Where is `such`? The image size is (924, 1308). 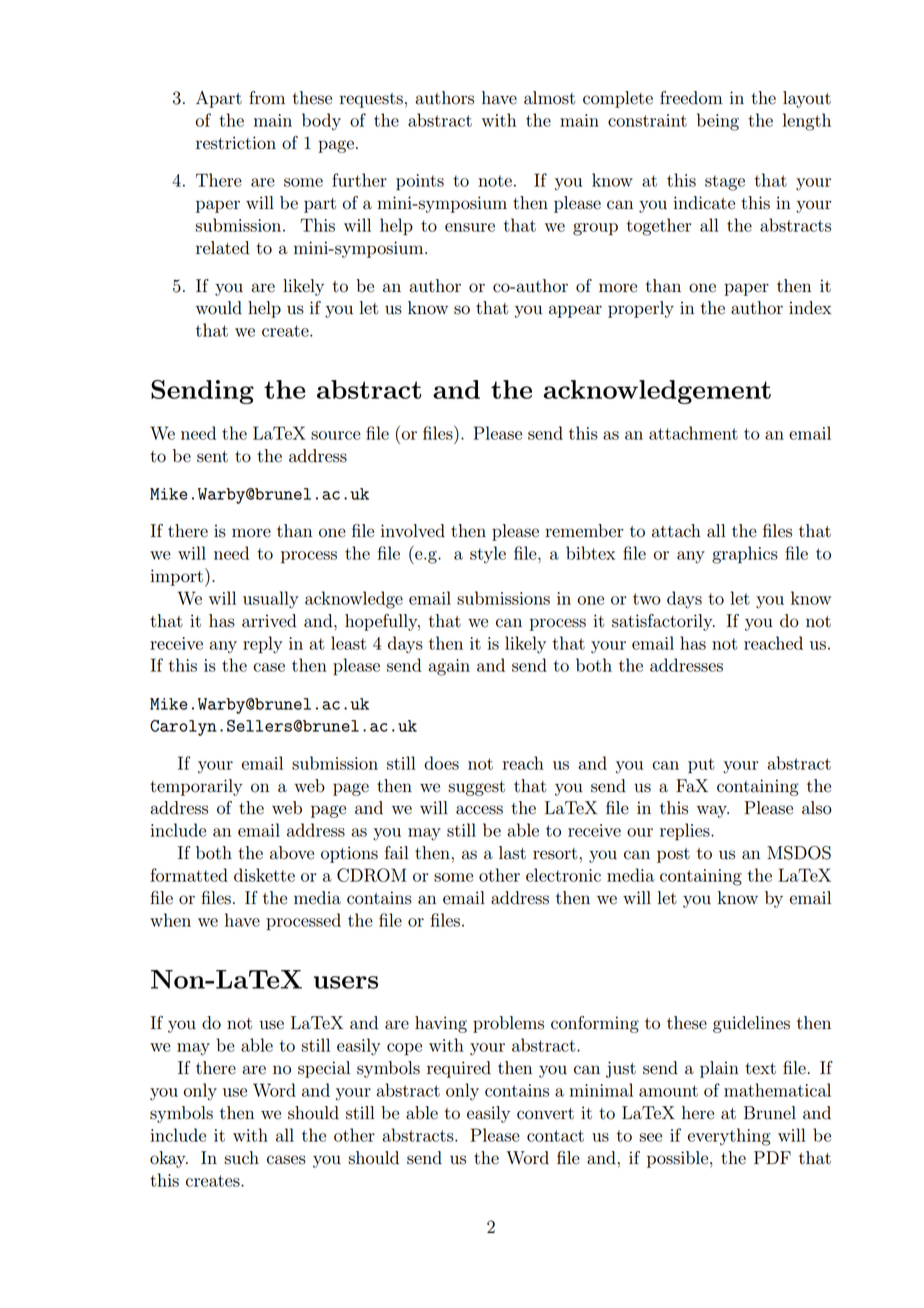 such is located at coordinates (241, 1158).
